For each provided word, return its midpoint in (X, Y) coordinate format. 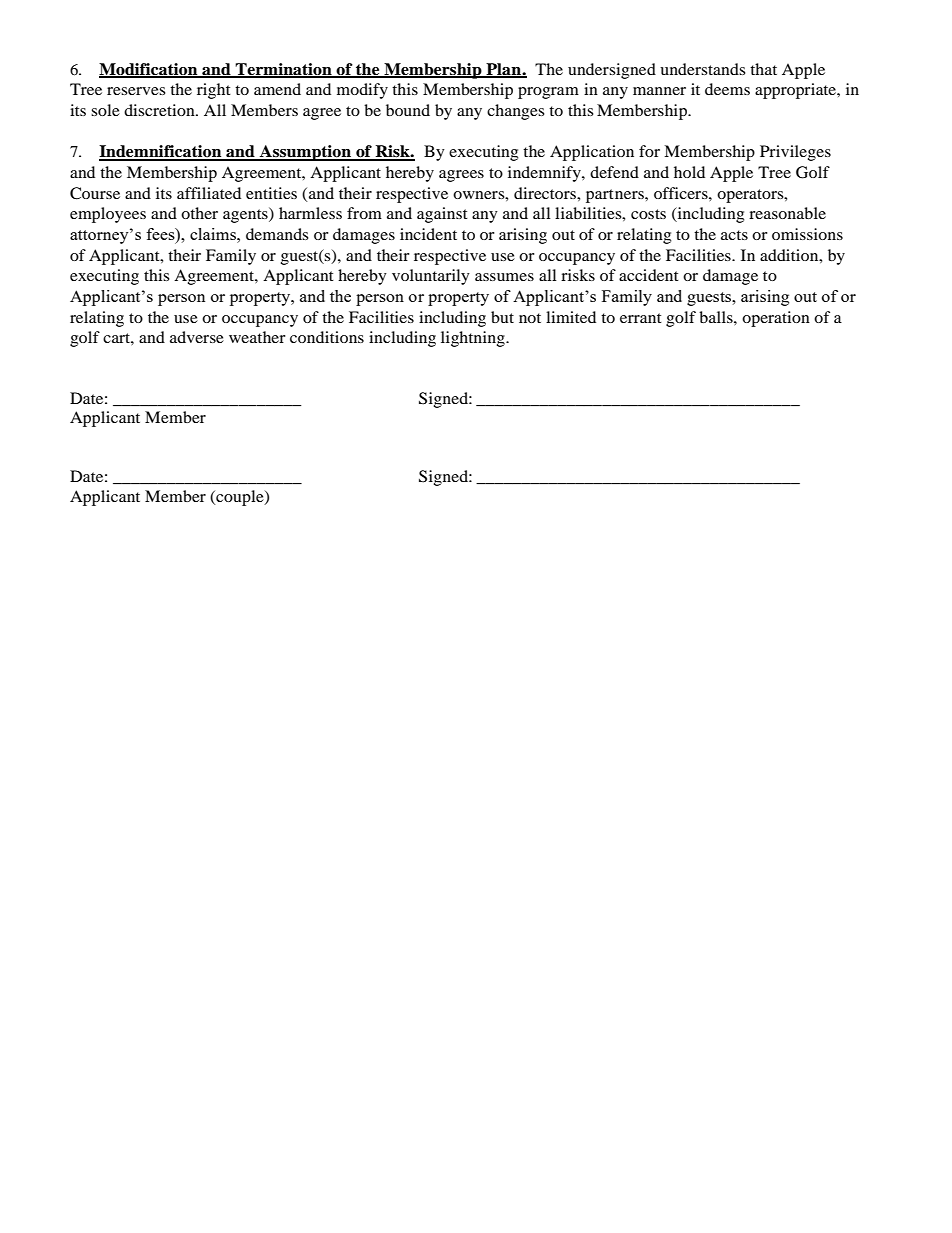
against (442, 215)
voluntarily (431, 277)
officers (682, 193)
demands (277, 234)
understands (702, 69)
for (649, 151)
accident (649, 275)
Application (592, 153)
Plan (503, 70)
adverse (197, 337)
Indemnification (161, 152)
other (199, 213)
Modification (149, 70)
